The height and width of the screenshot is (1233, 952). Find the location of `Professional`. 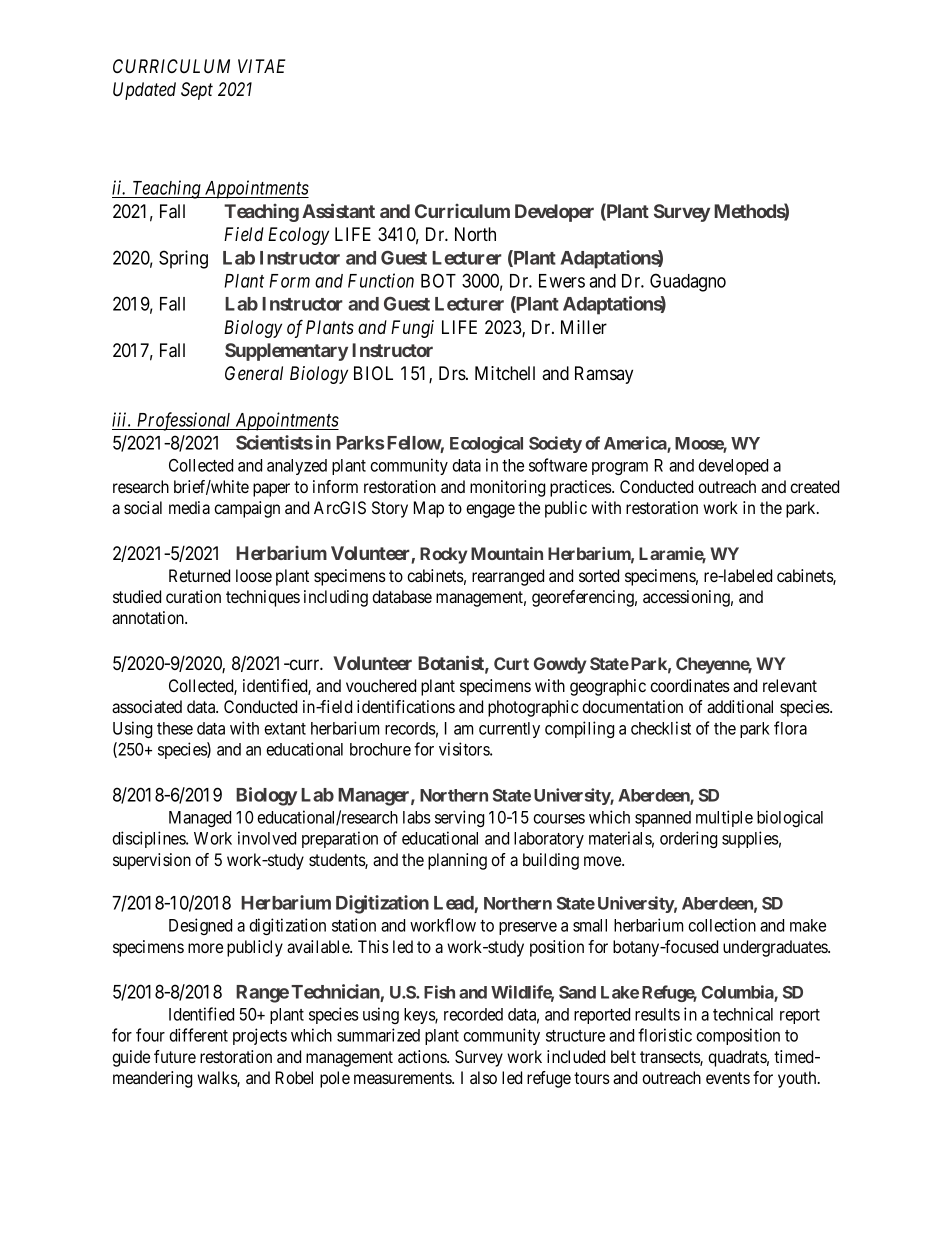

Professional is located at coordinates (184, 421).
